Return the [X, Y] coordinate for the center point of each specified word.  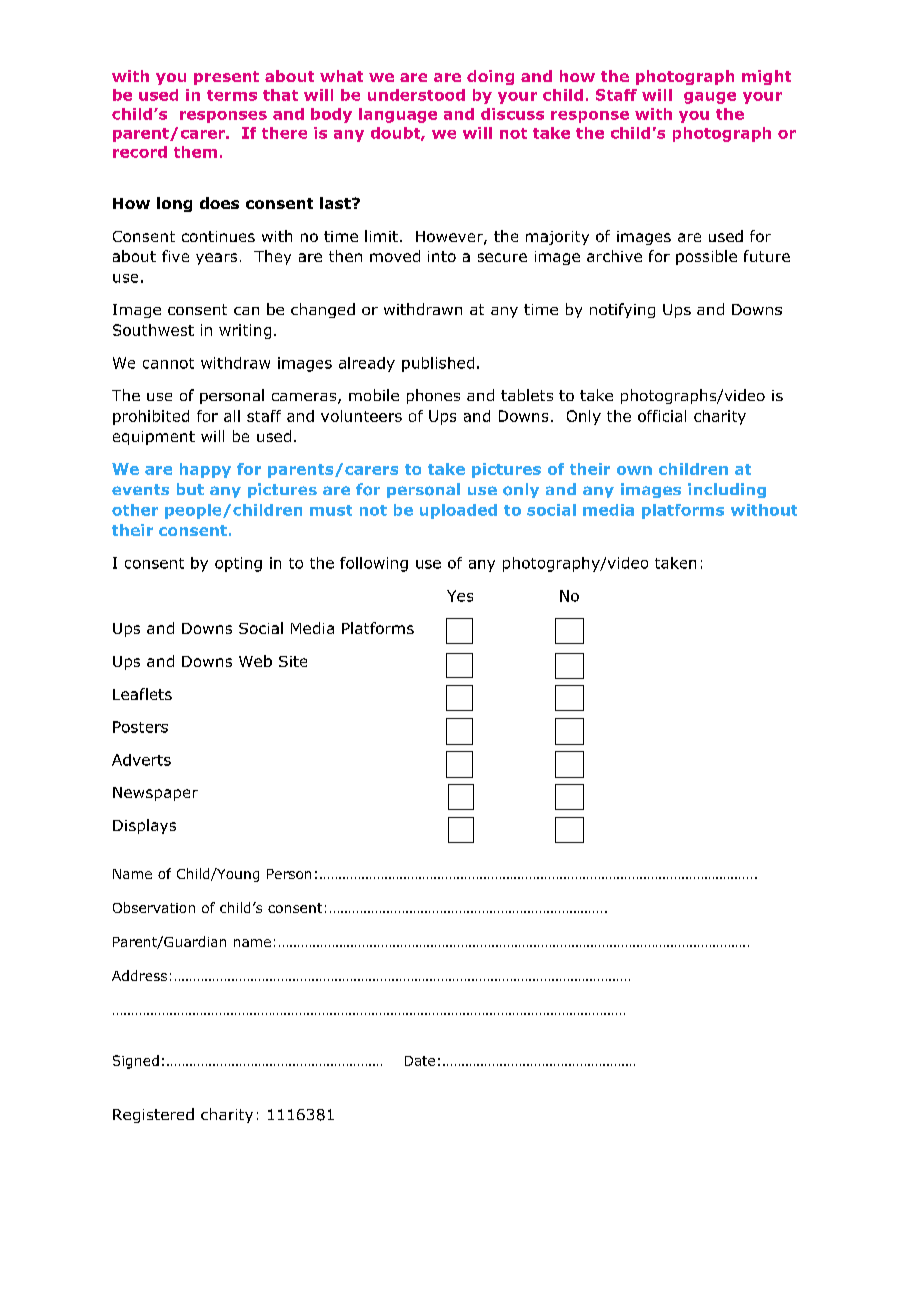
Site [293, 661]
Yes [460, 596]
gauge [710, 98]
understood [416, 95]
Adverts [141, 760]
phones [433, 396]
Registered [153, 1115]
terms [232, 95]
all [232, 416]
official [662, 416]
